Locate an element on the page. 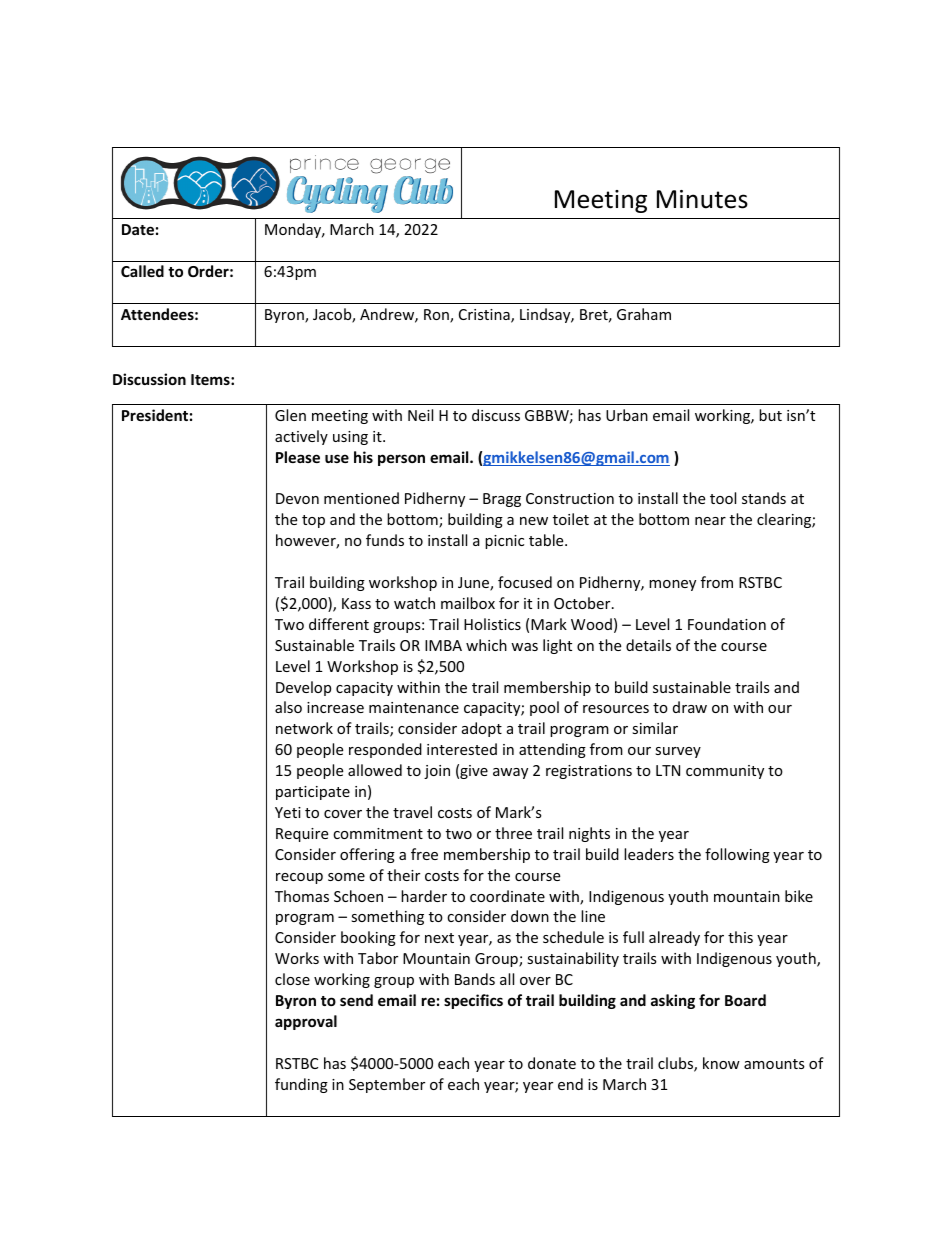  donate is located at coordinates (552, 1063).
